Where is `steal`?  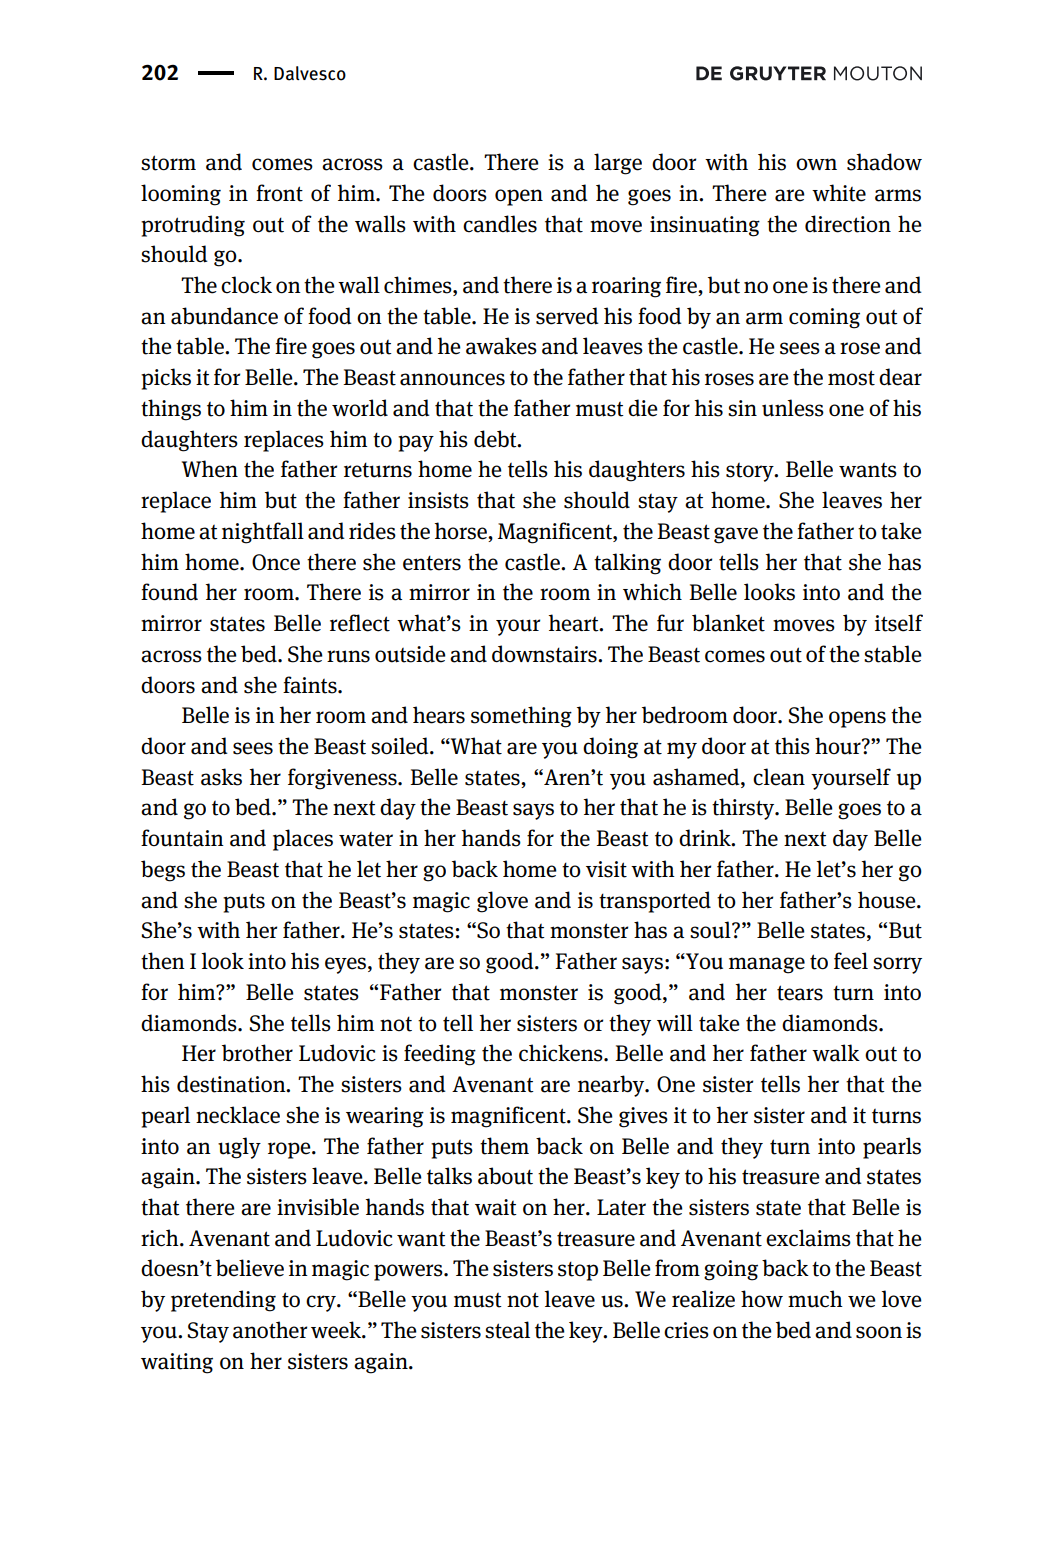 steal is located at coordinates (507, 1330).
